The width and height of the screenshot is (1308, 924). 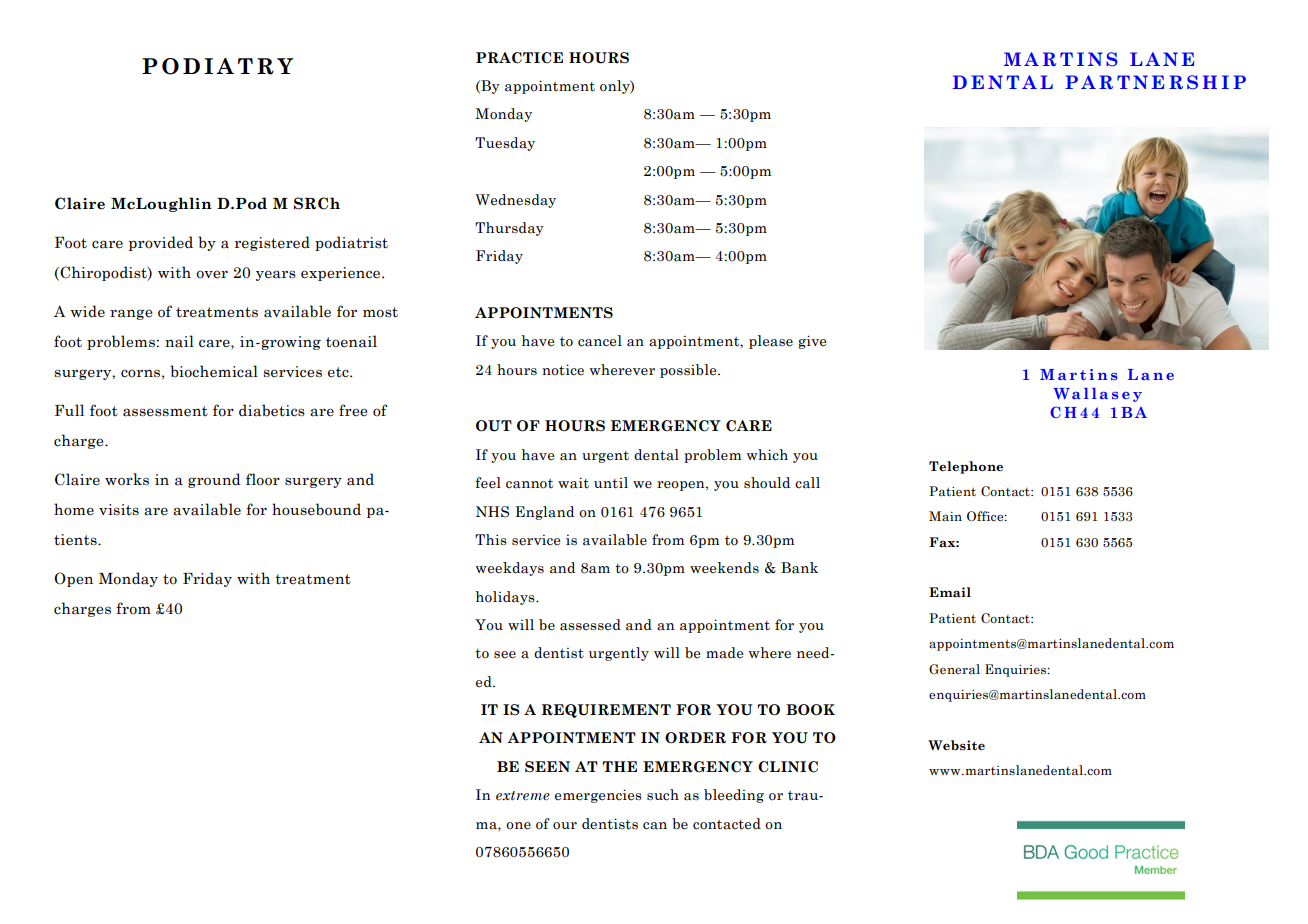 What do you see at coordinates (131, 314) in the screenshot?
I see `range` at bounding box center [131, 314].
